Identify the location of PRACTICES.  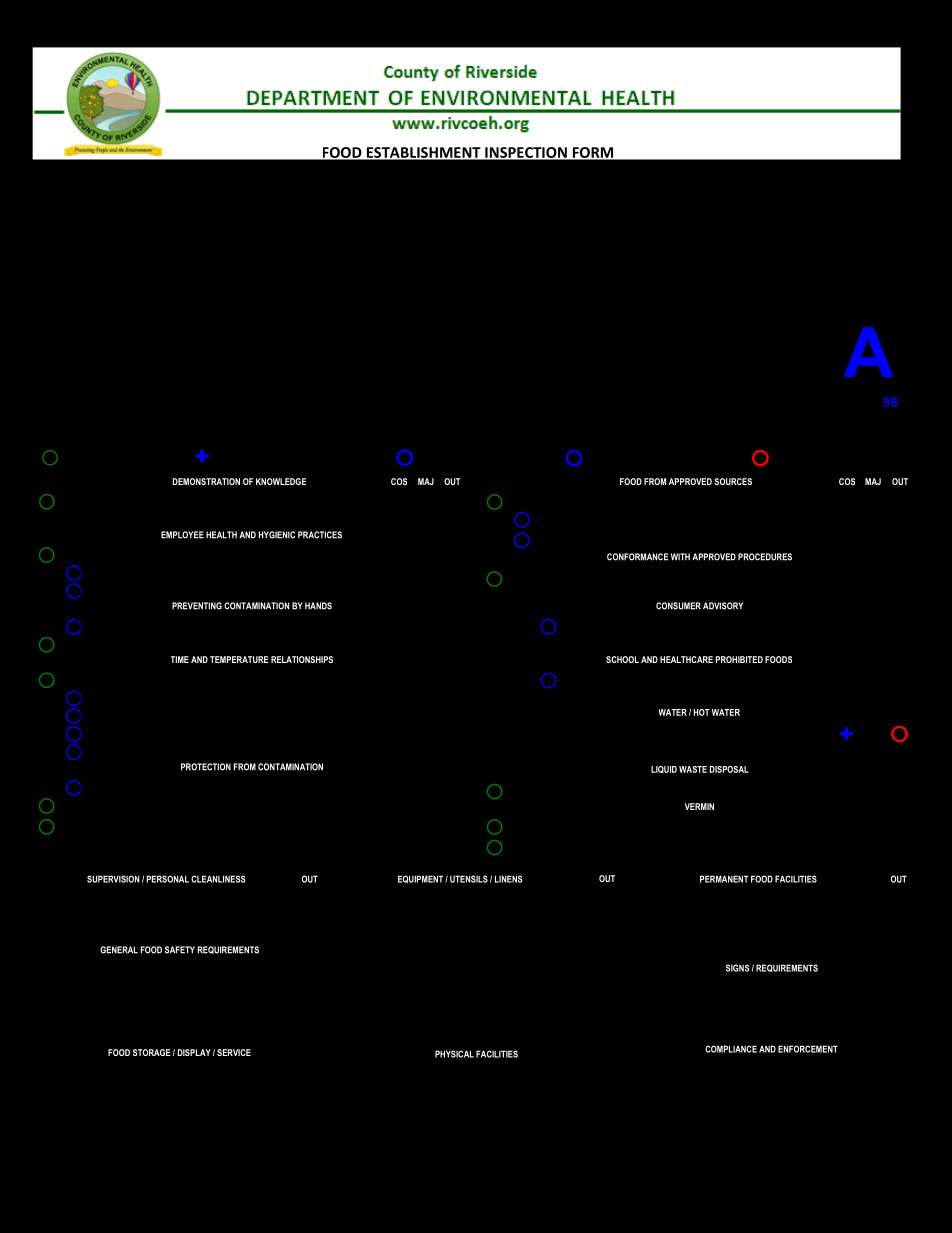
(320, 535).
